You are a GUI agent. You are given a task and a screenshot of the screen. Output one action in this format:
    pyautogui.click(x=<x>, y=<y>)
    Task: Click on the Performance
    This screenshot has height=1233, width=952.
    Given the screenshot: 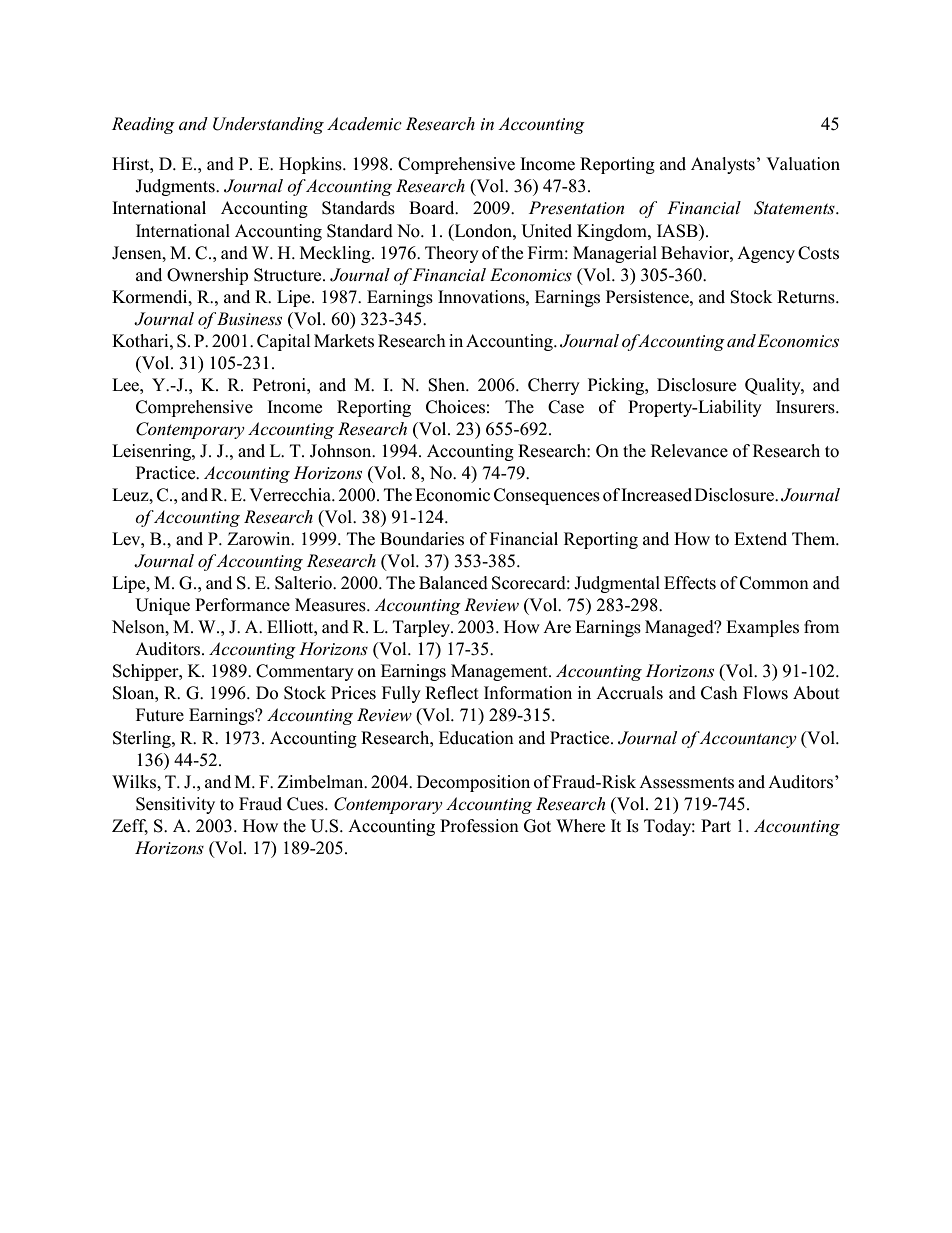 What is the action you would take?
    pyautogui.click(x=242, y=605)
